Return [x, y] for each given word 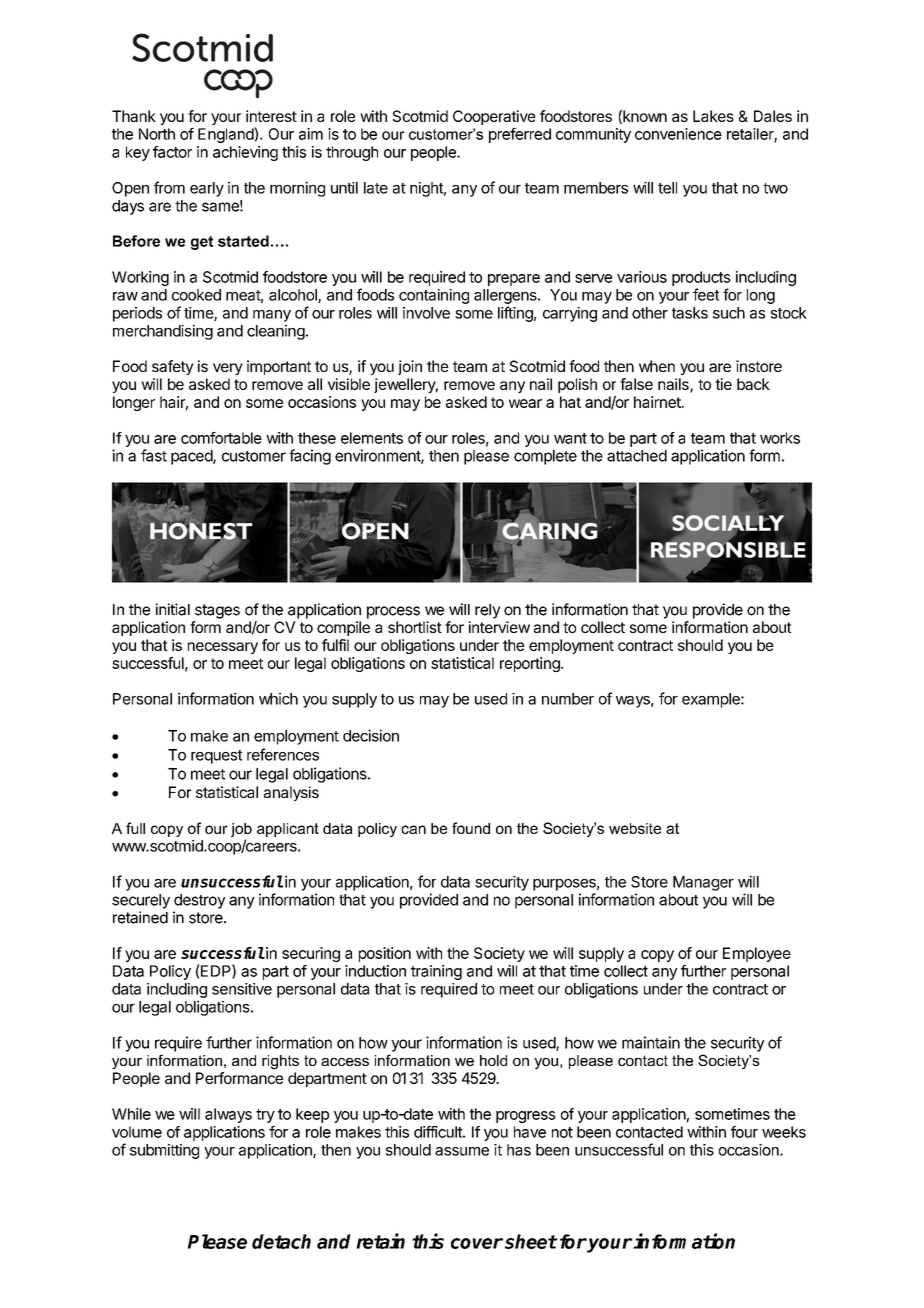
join [410, 367]
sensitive [242, 989]
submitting [164, 1151]
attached [637, 456]
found [471, 828]
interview [499, 627]
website [635, 828]
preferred [520, 135]
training [436, 972]
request [216, 757]
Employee [757, 954]
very [228, 369]
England [226, 135]
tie [723, 384]
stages [217, 611]
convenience [678, 134]
